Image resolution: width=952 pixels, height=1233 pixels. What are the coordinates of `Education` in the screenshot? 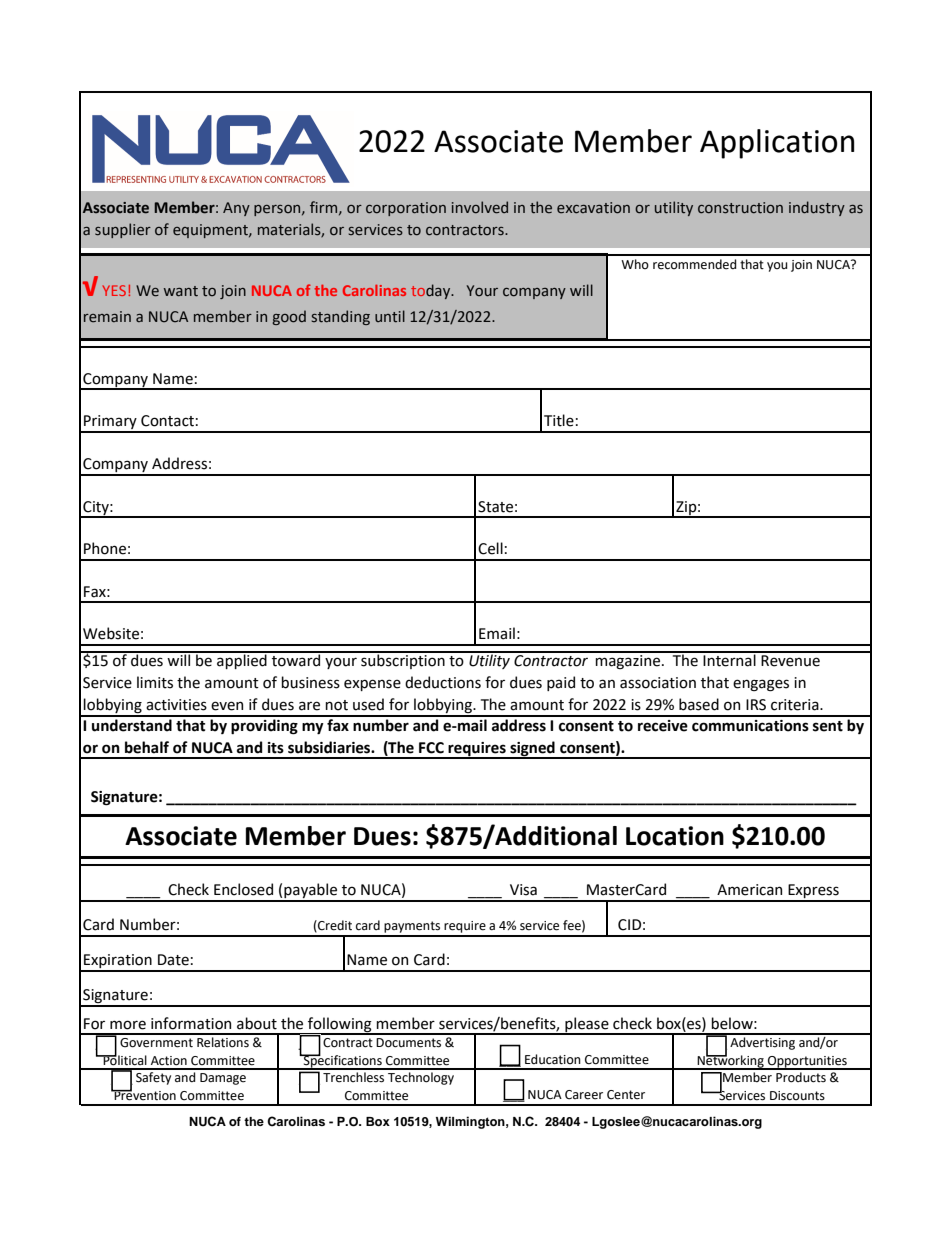 It's located at (553, 1059).
